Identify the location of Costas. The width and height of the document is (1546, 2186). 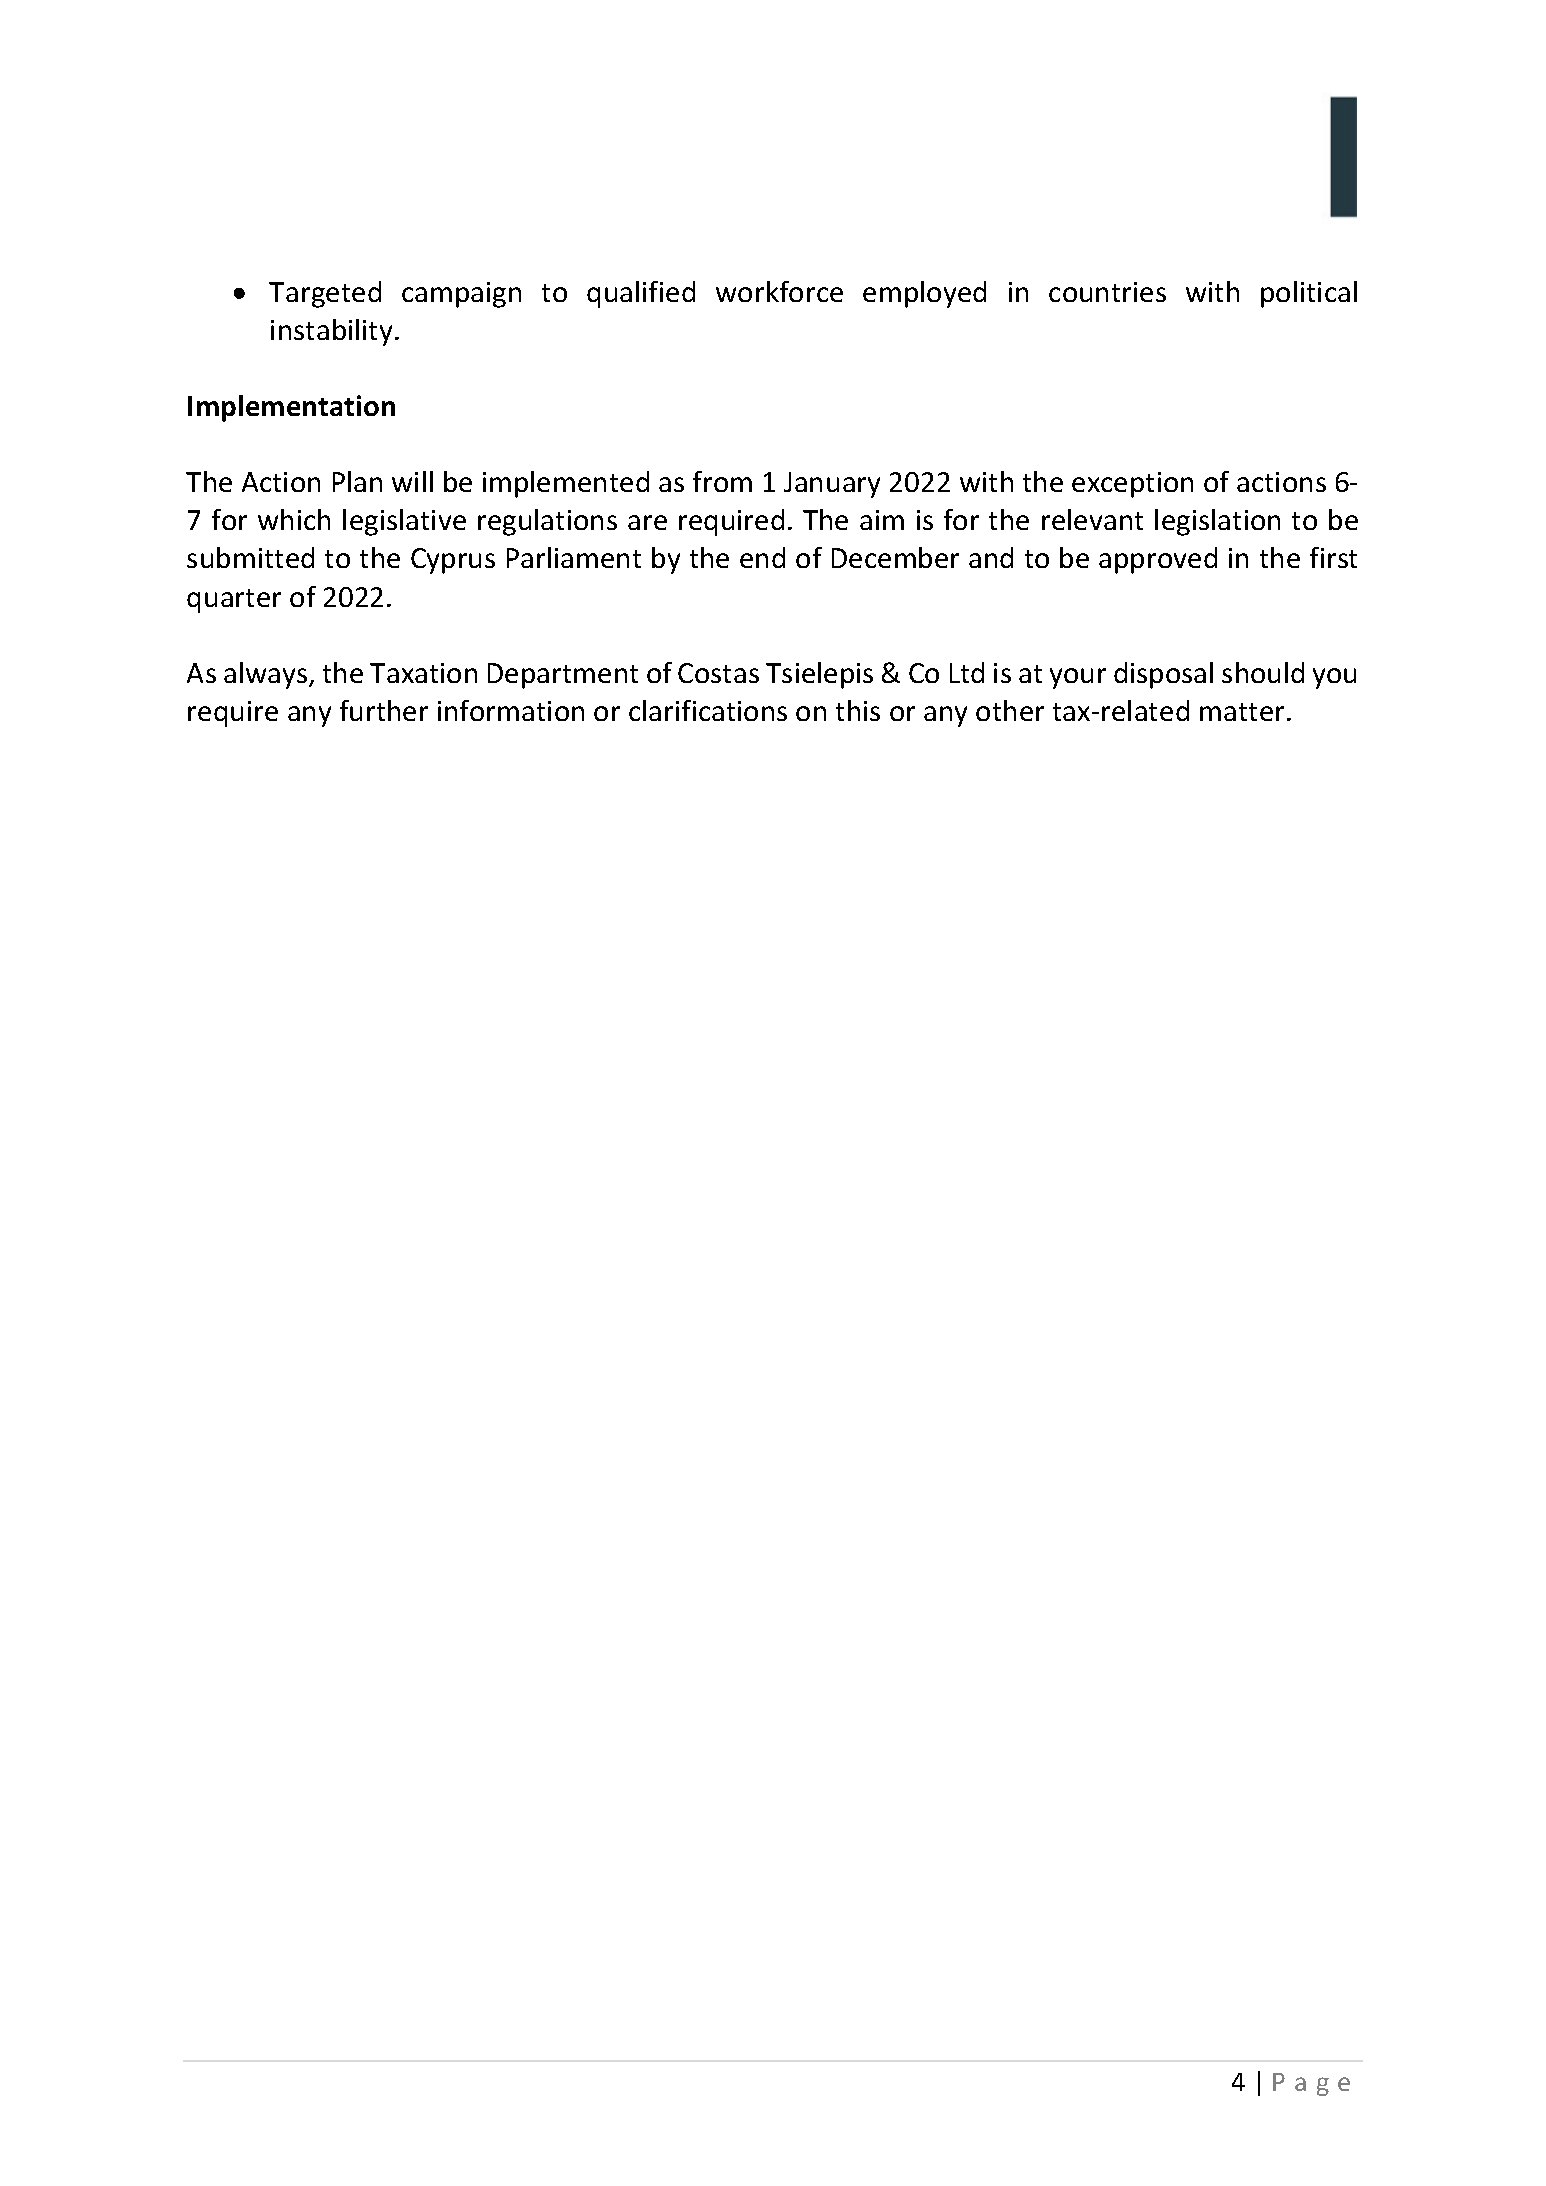
(718, 673).
